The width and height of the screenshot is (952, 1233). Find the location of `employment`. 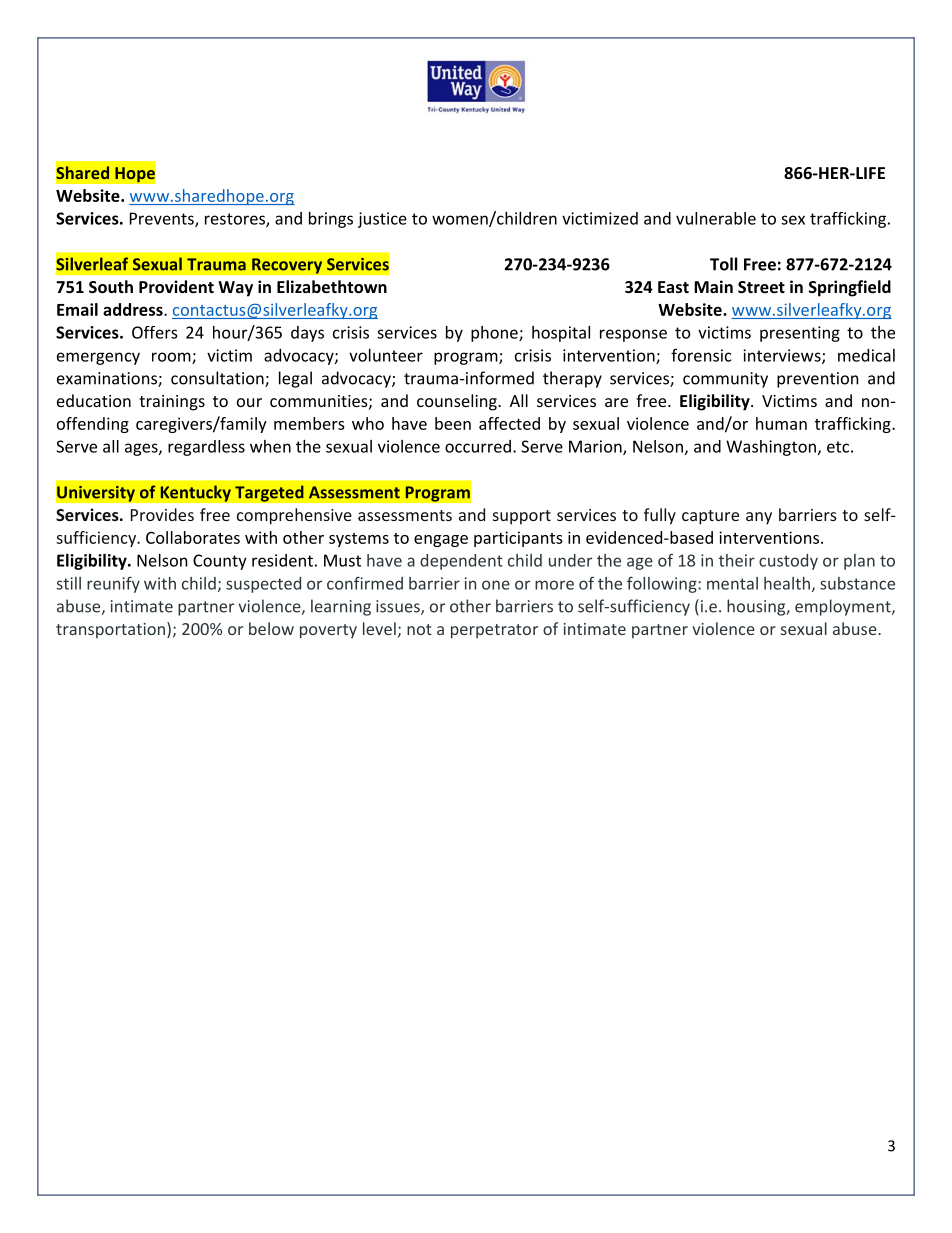

employment is located at coordinates (844, 607).
